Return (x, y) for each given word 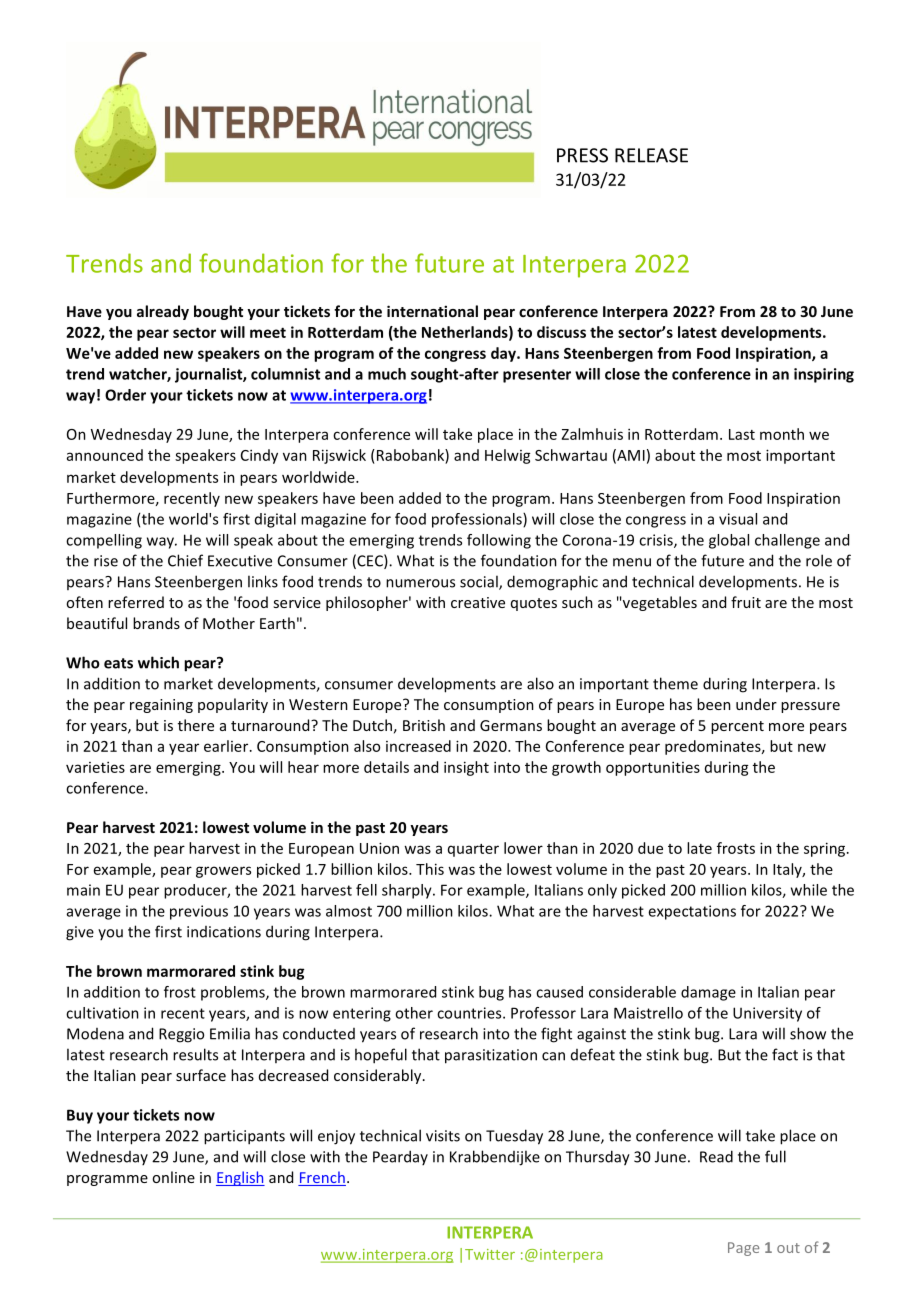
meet (268, 332)
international (432, 311)
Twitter (490, 1254)
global (729, 541)
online (173, 1177)
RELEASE (651, 155)
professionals (478, 520)
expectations (692, 912)
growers (223, 872)
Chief (185, 560)
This (430, 869)
